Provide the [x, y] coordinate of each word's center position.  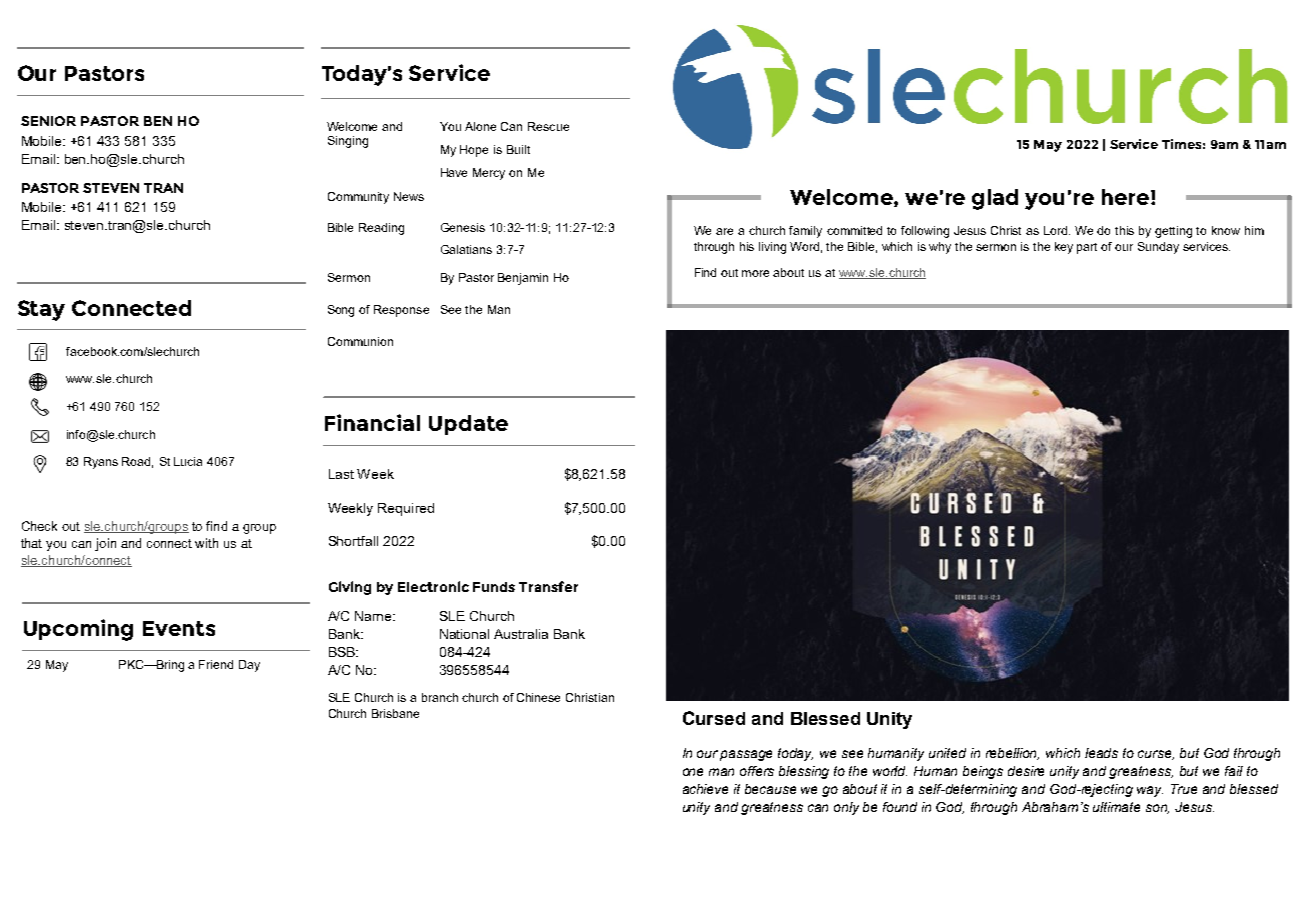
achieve [705, 789]
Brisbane [395, 713]
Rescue [548, 126]
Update [468, 425]
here [1125, 197]
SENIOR [48, 121]
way [1150, 791]
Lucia [188, 461]
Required [406, 509]
